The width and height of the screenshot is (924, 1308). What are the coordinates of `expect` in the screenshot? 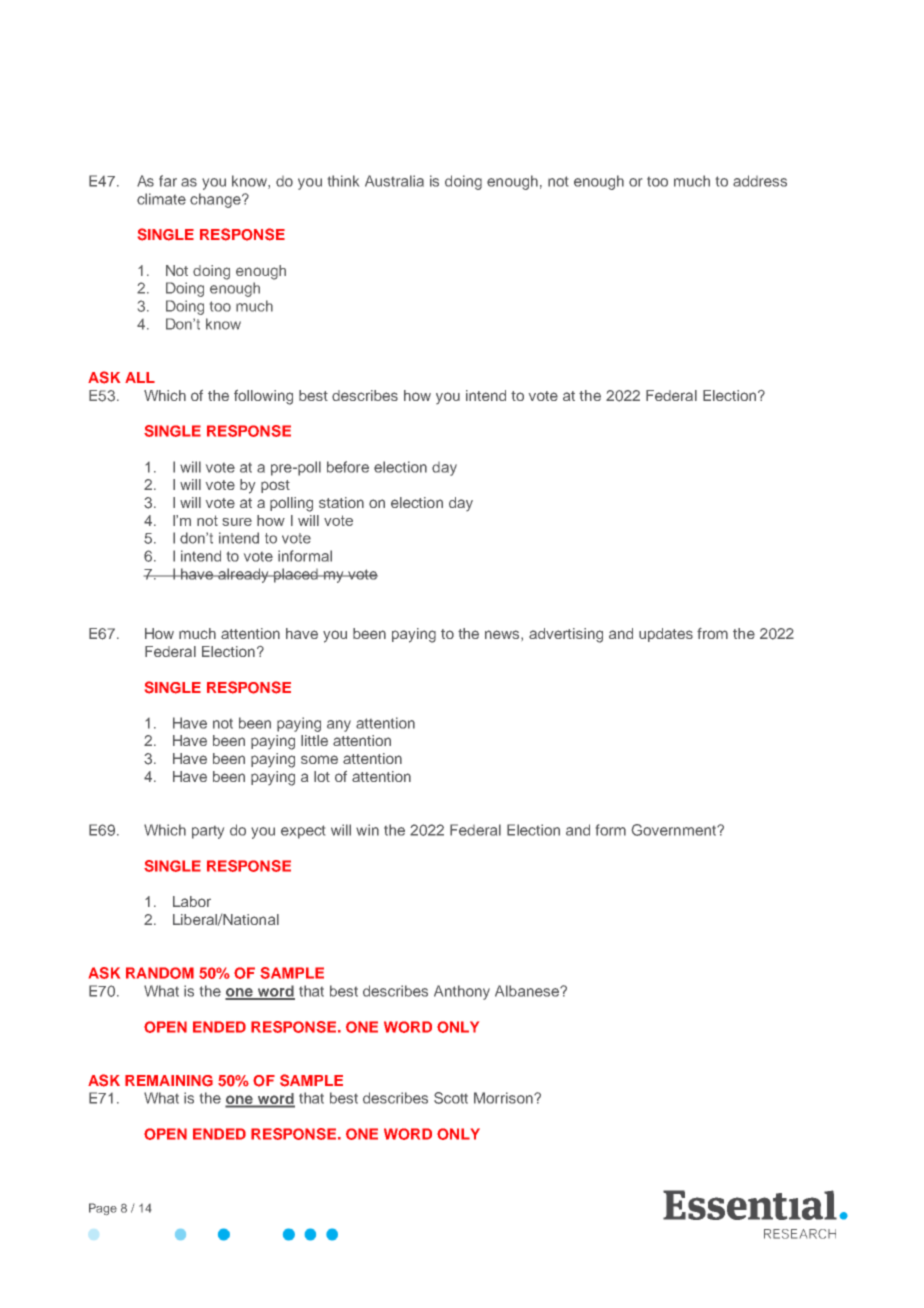 It's located at (303, 832).
